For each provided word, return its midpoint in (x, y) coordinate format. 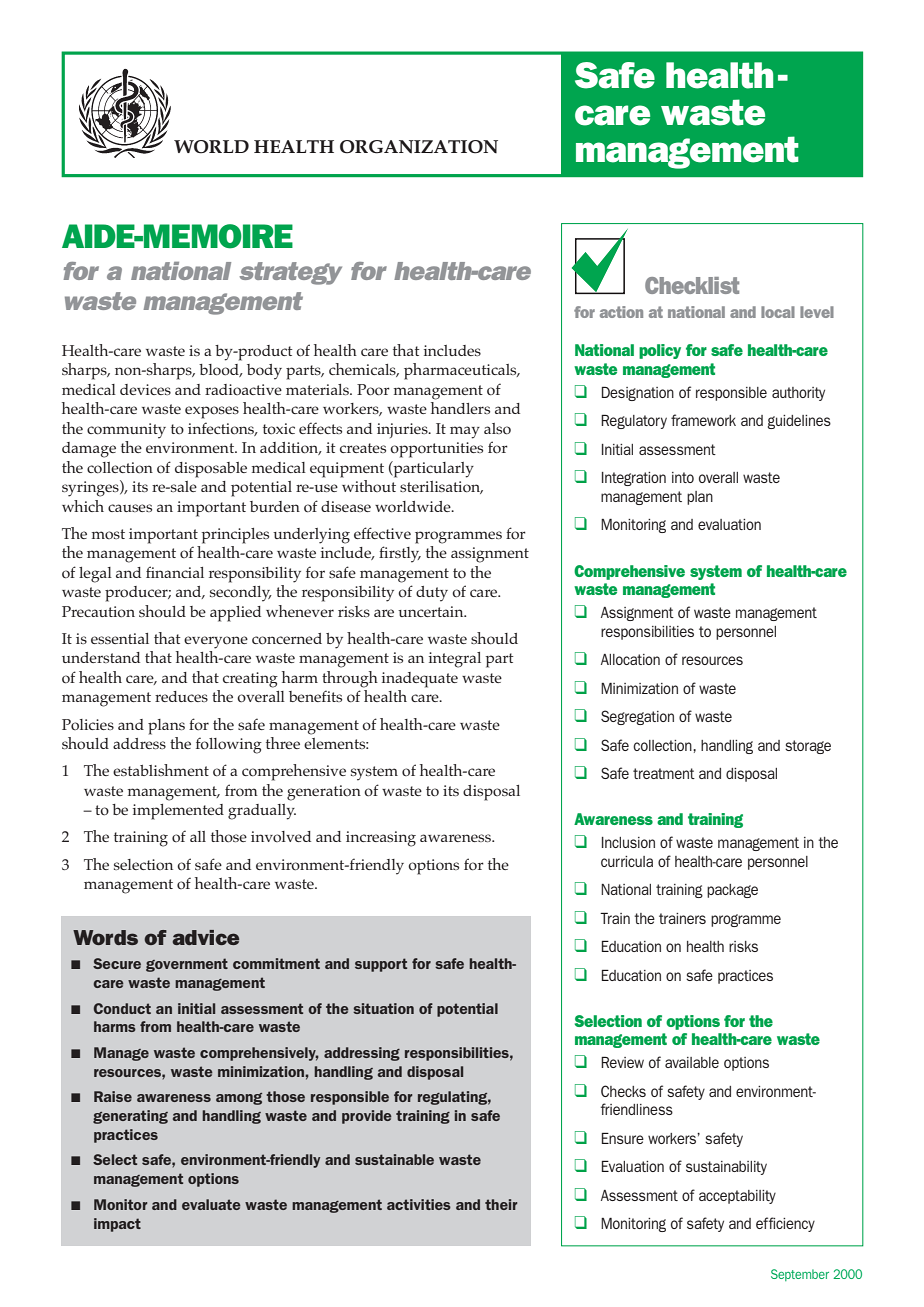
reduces (181, 696)
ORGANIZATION (419, 147)
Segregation (637, 717)
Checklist (692, 285)
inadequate (420, 680)
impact (117, 1225)
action (621, 312)
